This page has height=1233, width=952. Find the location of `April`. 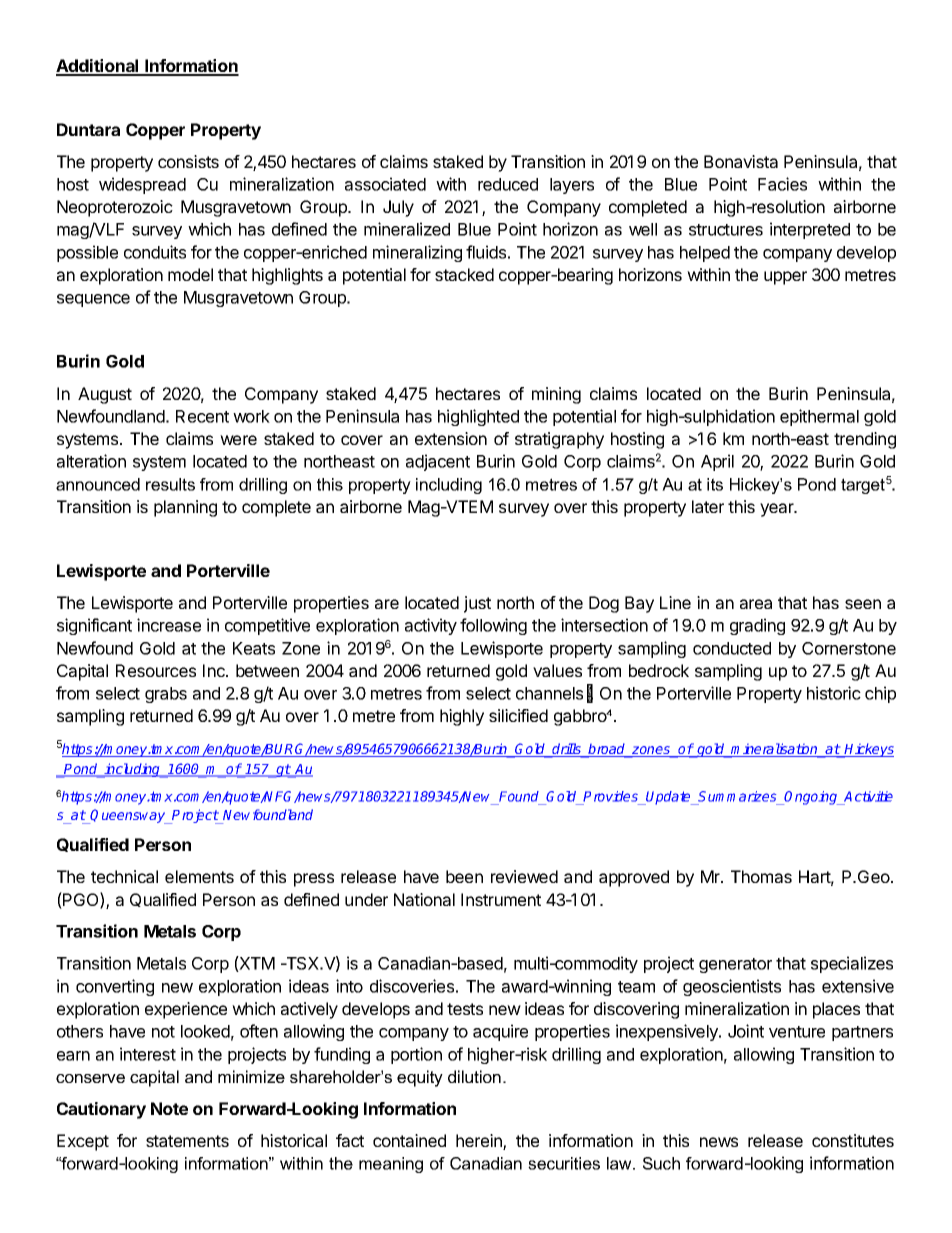

April is located at coordinates (717, 462).
